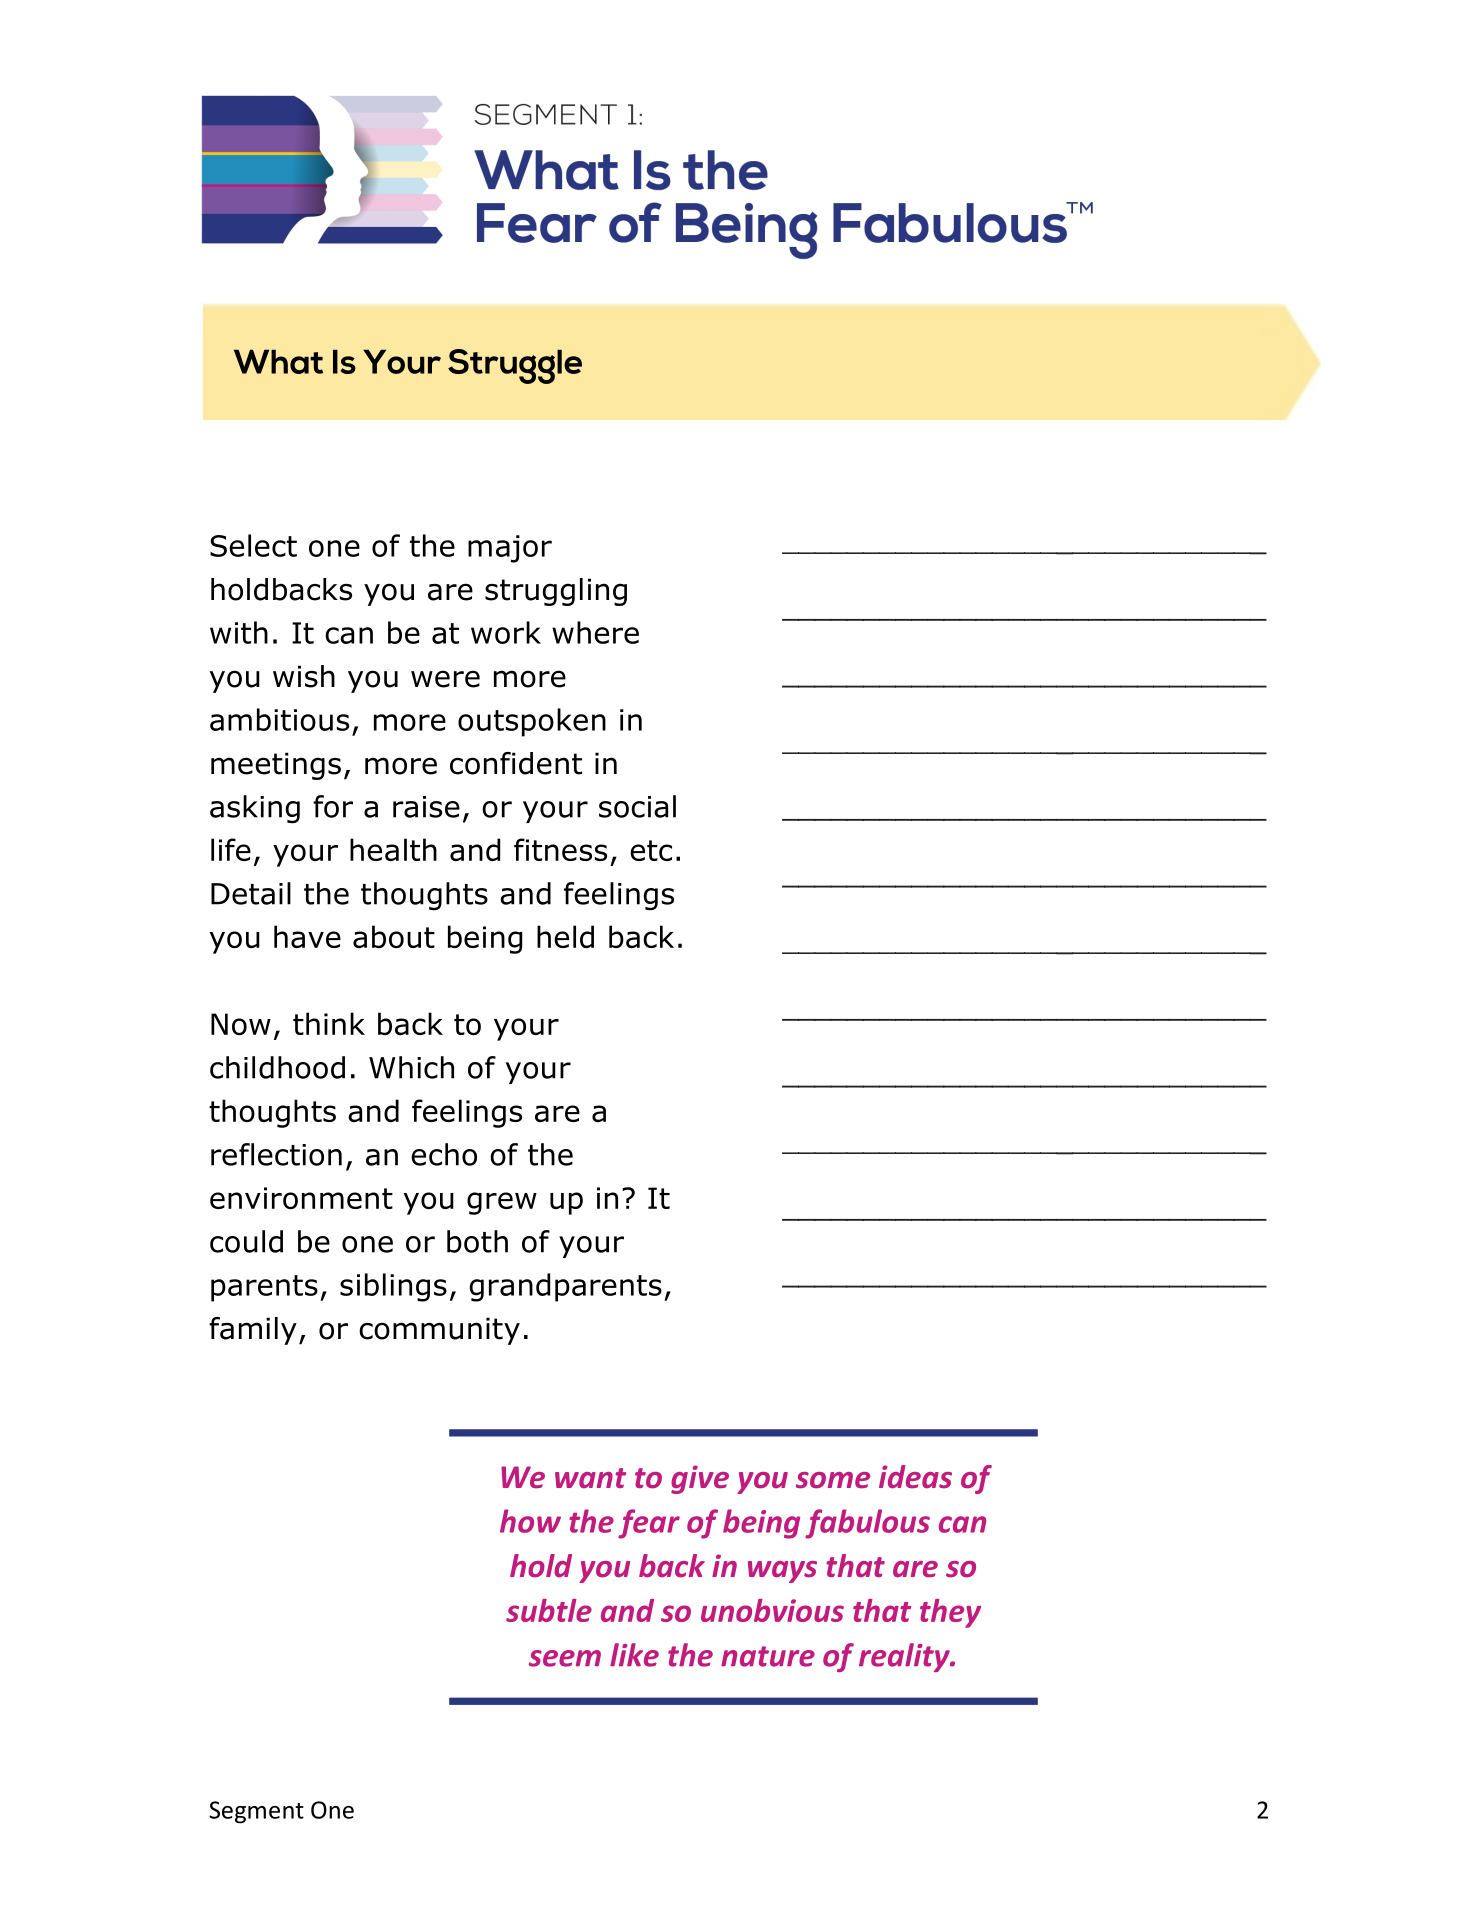 The width and height of the page is (1478, 1913). What do you see at coordinates (278, 361) in the page?
I see `What` at bounding box center [278, 361].
